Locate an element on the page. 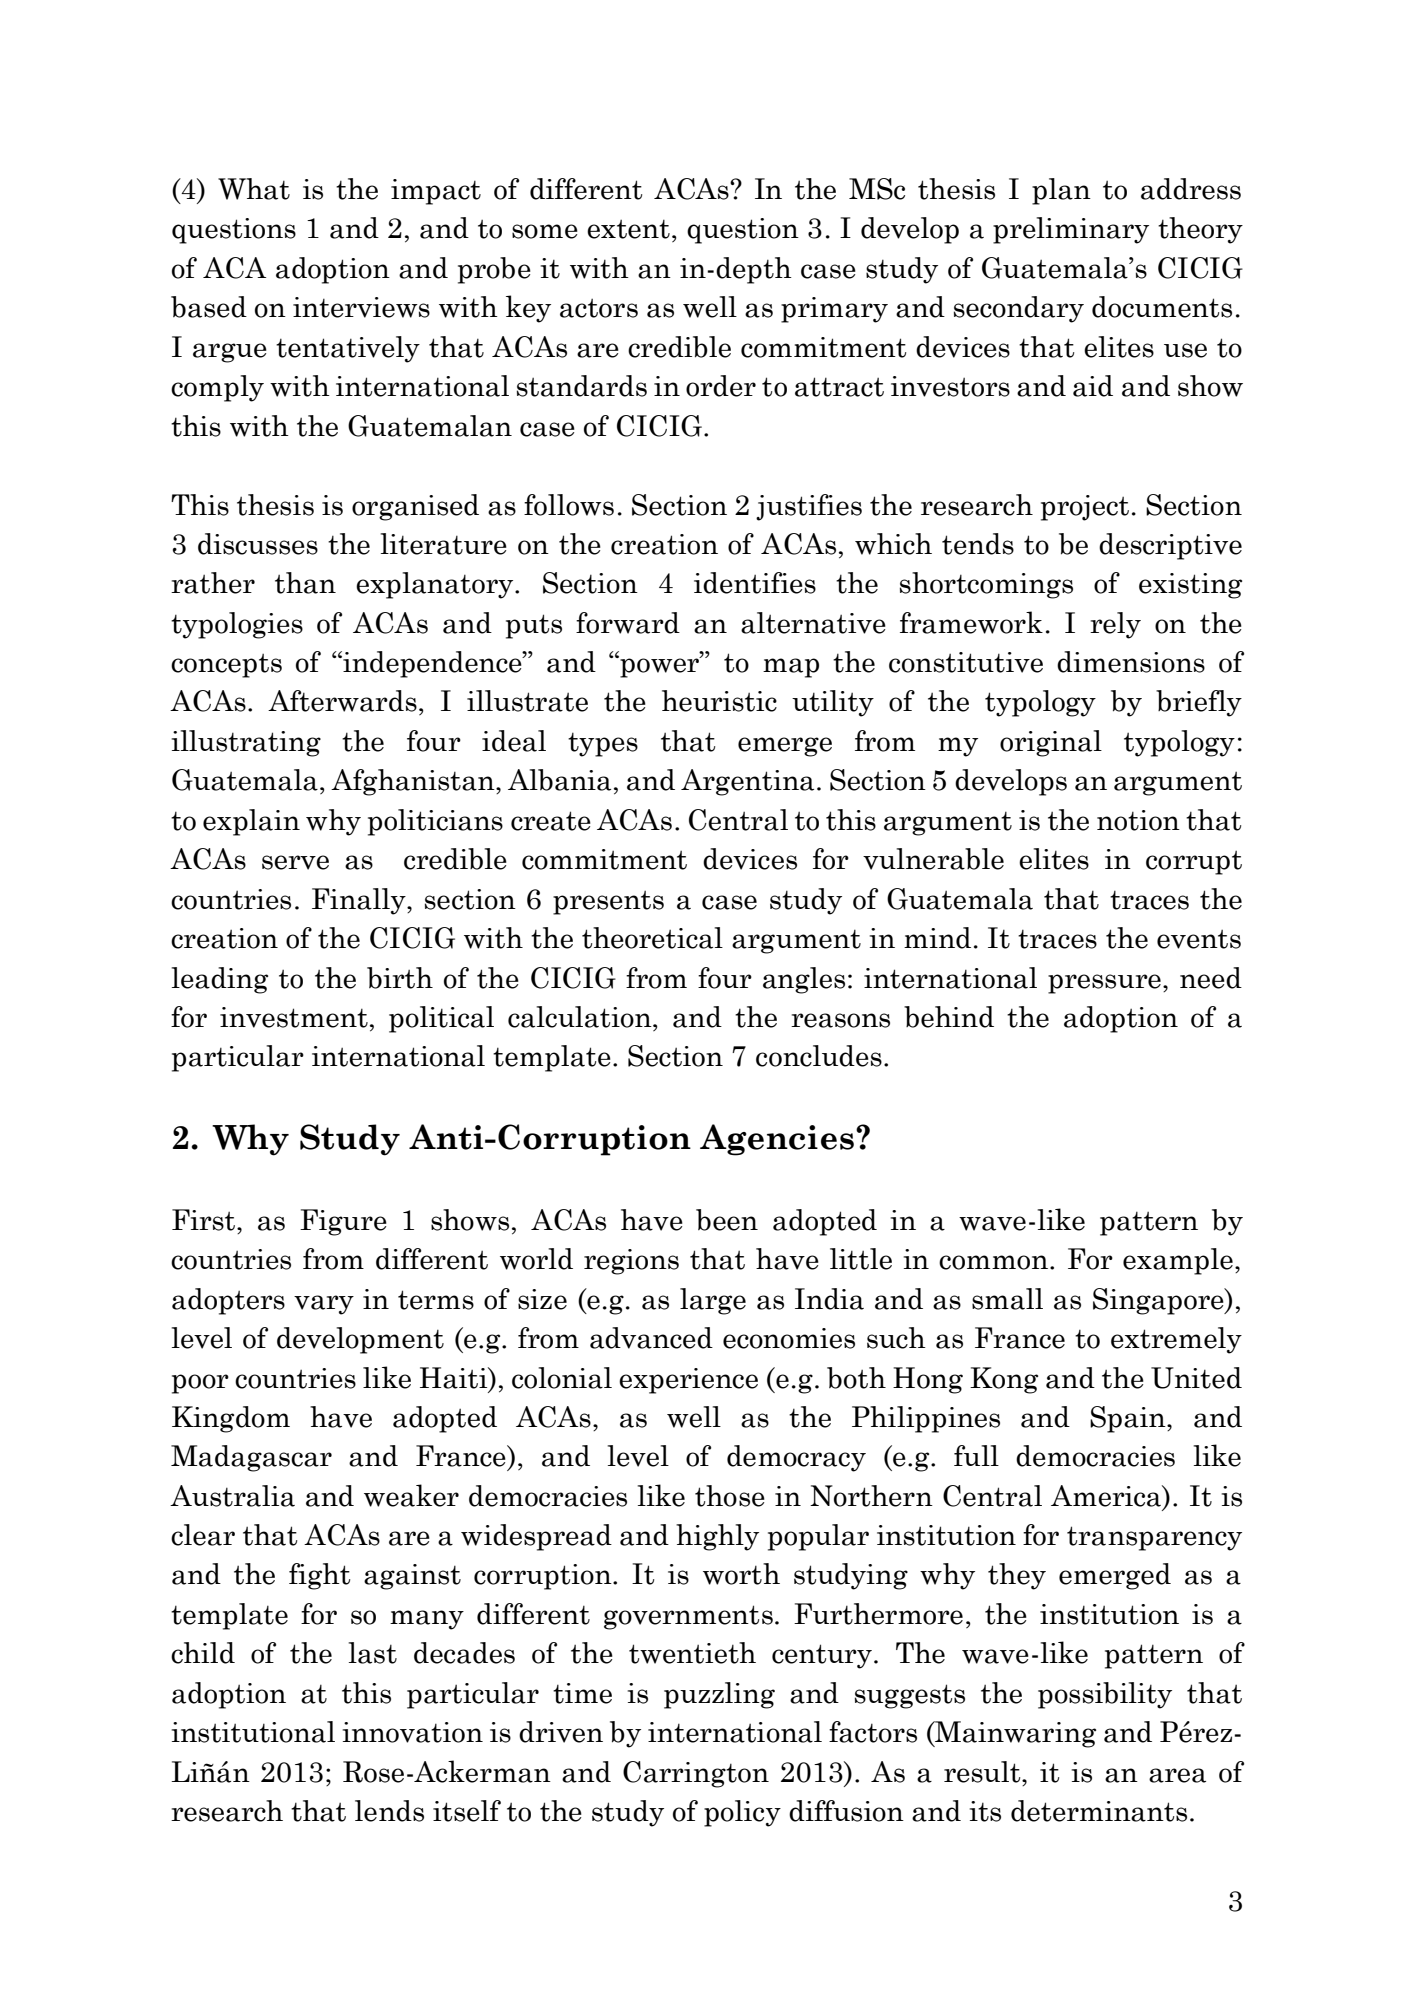 This image has height=2001, width=1414. pressure is located at coordinates (1104, 984).
